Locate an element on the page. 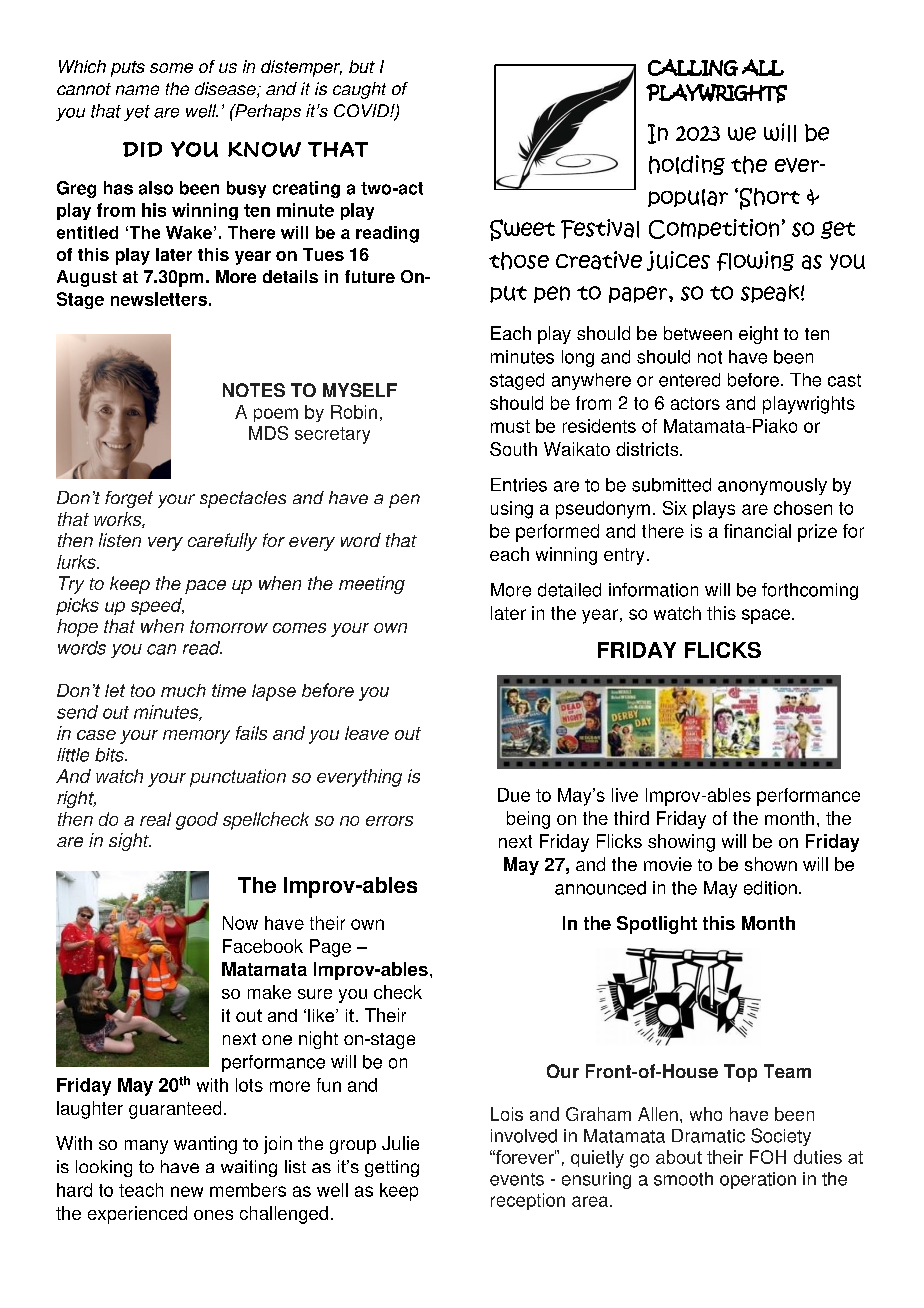 Image resolution: width=924 pixels, height=1308 pixels. CALLING is located at coordinates (693, 67).
